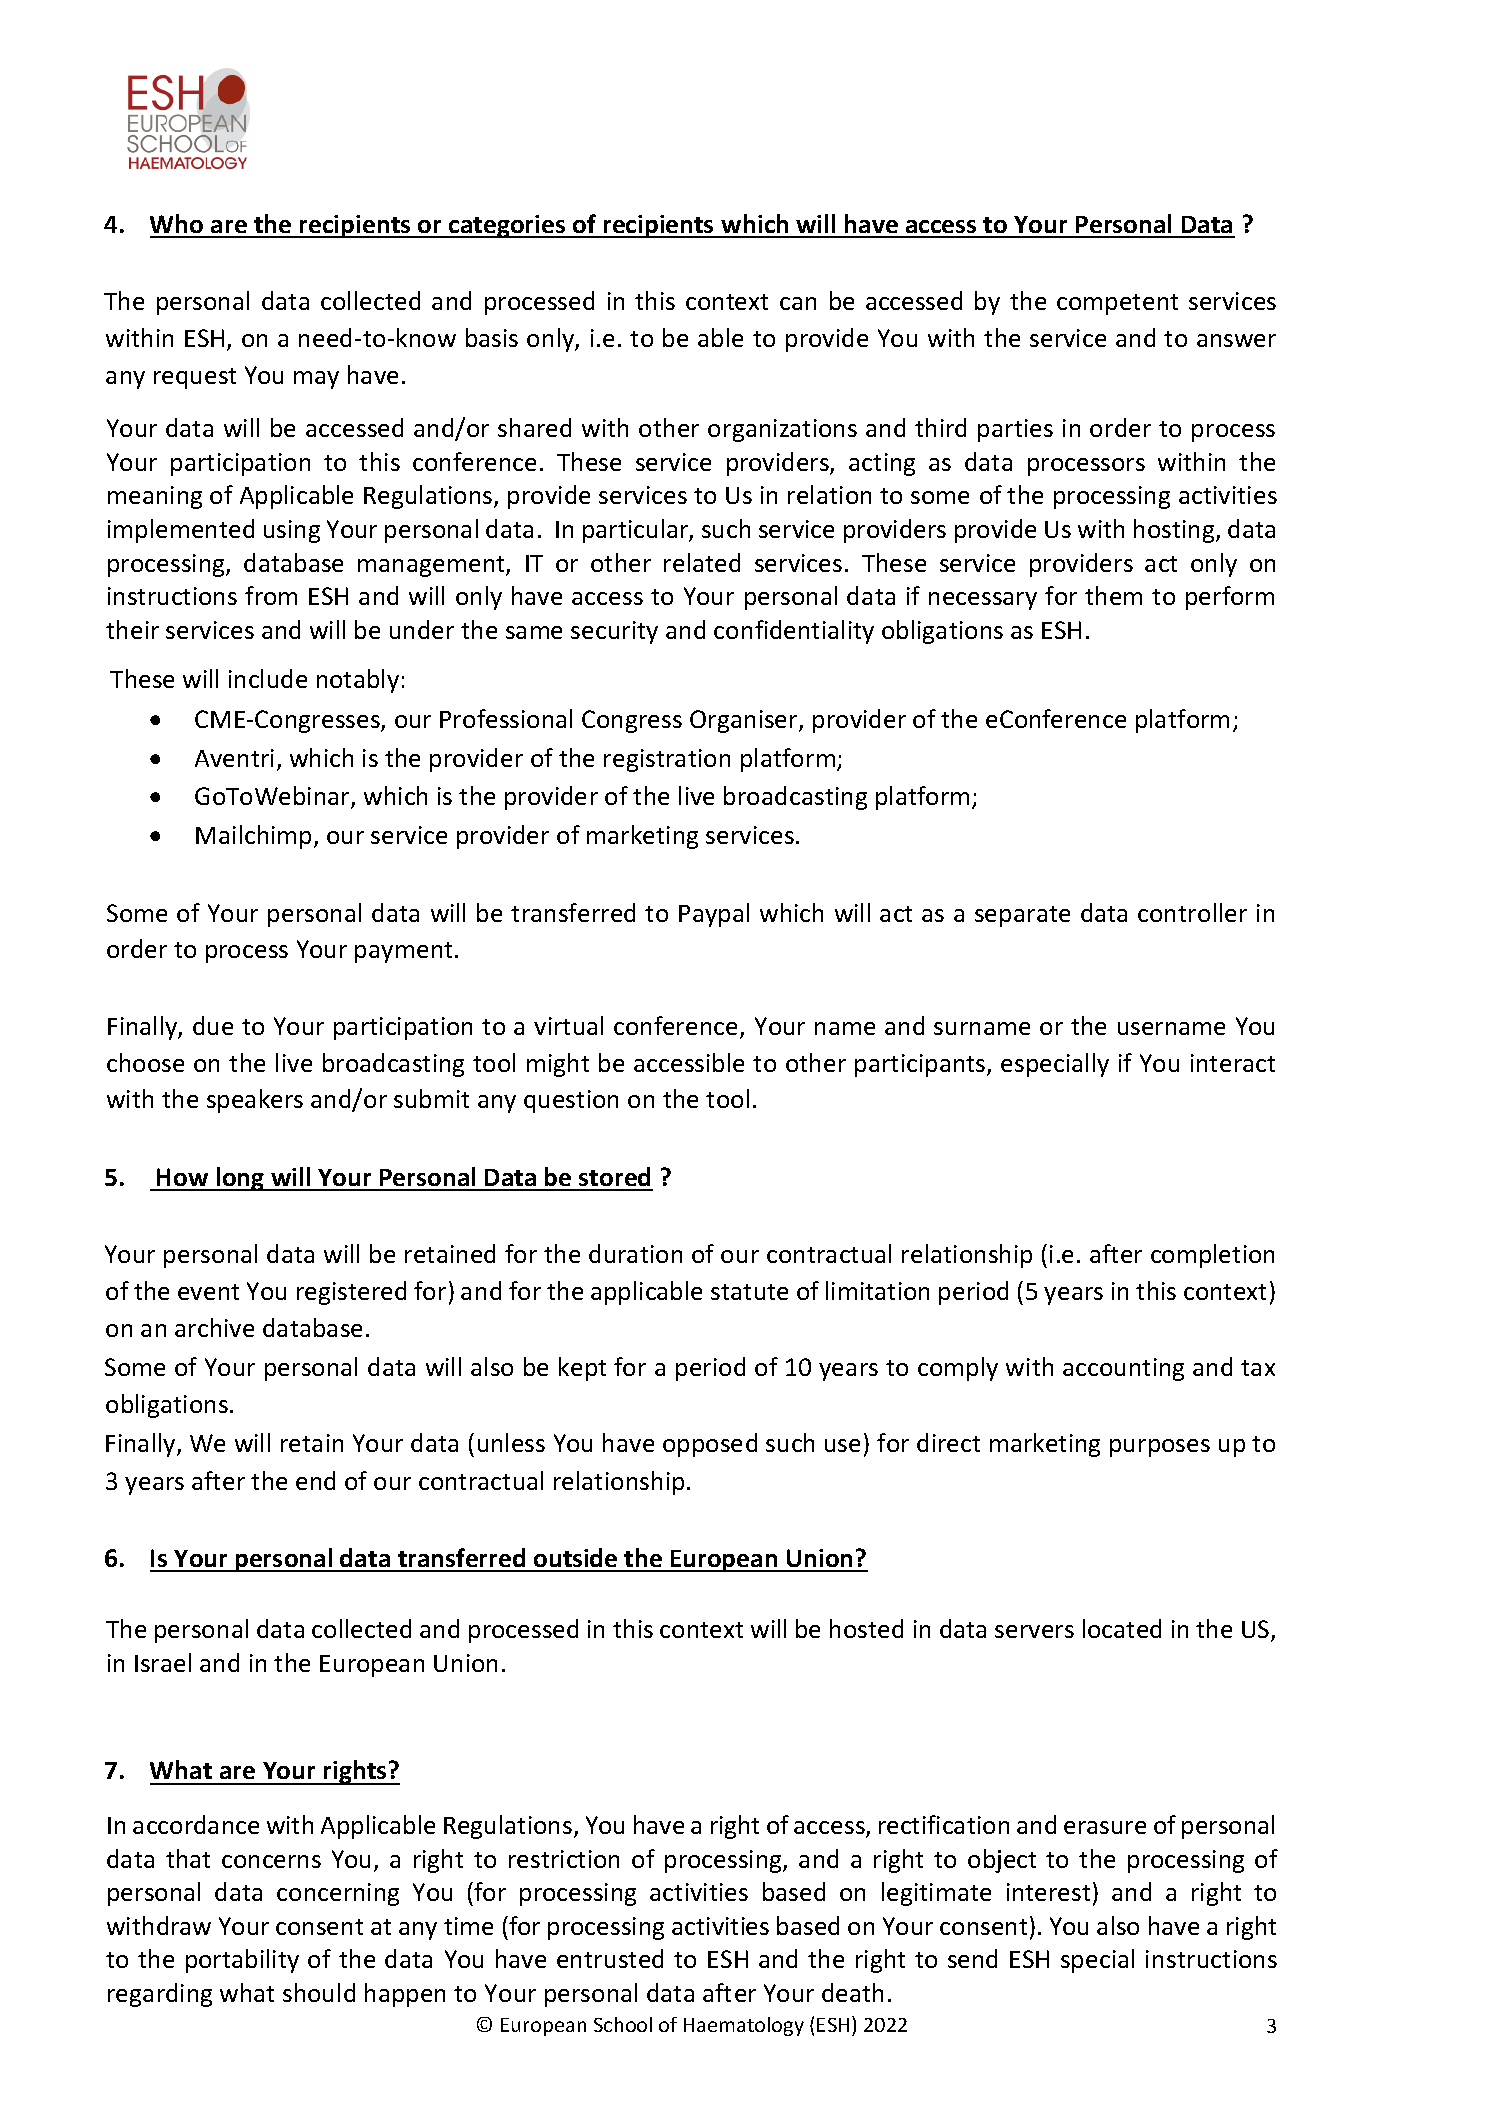  Describe the element at coordinates (1192, 912) in the image. I see `controller` at that location.
